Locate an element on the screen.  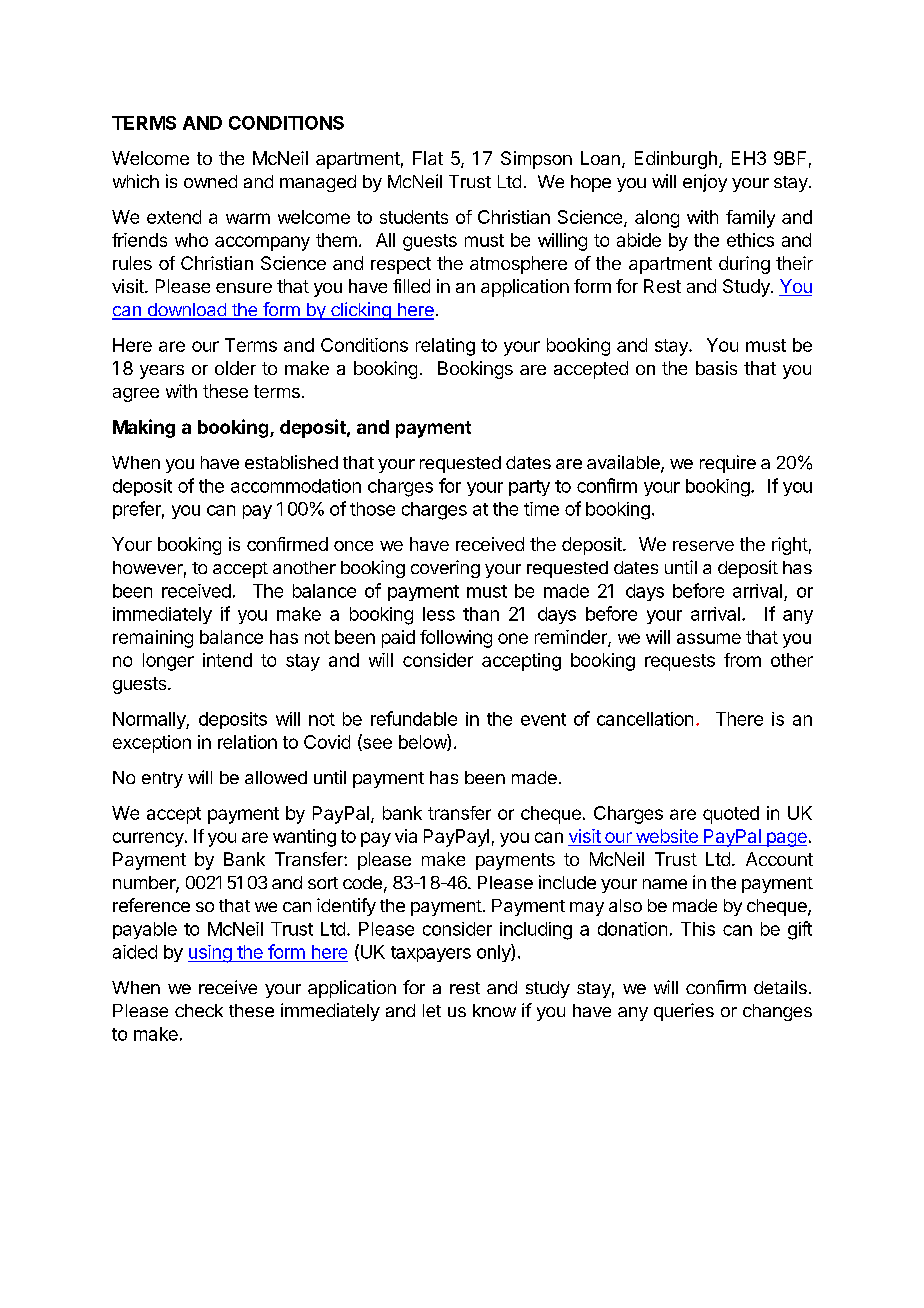
covering is located at coordinates (445, 569).
